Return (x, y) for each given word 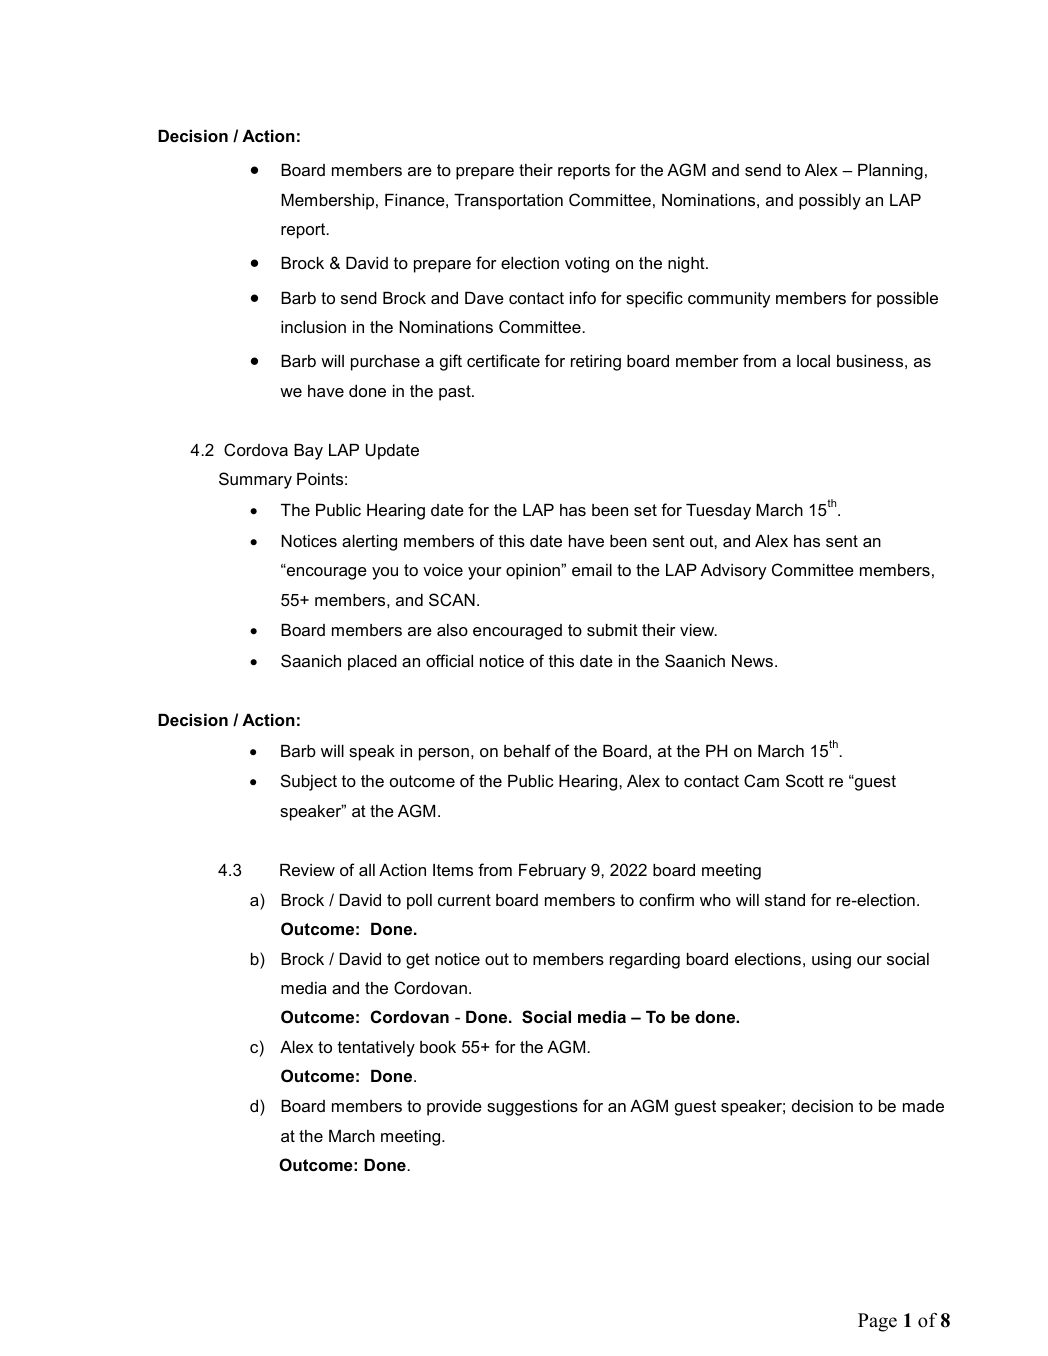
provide (454, 1108)
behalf (527, 750)
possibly (830, 202)
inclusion (313, 327)
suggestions (532, 1108)
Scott (805, 780)
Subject (309, 782)
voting (587, 265)
